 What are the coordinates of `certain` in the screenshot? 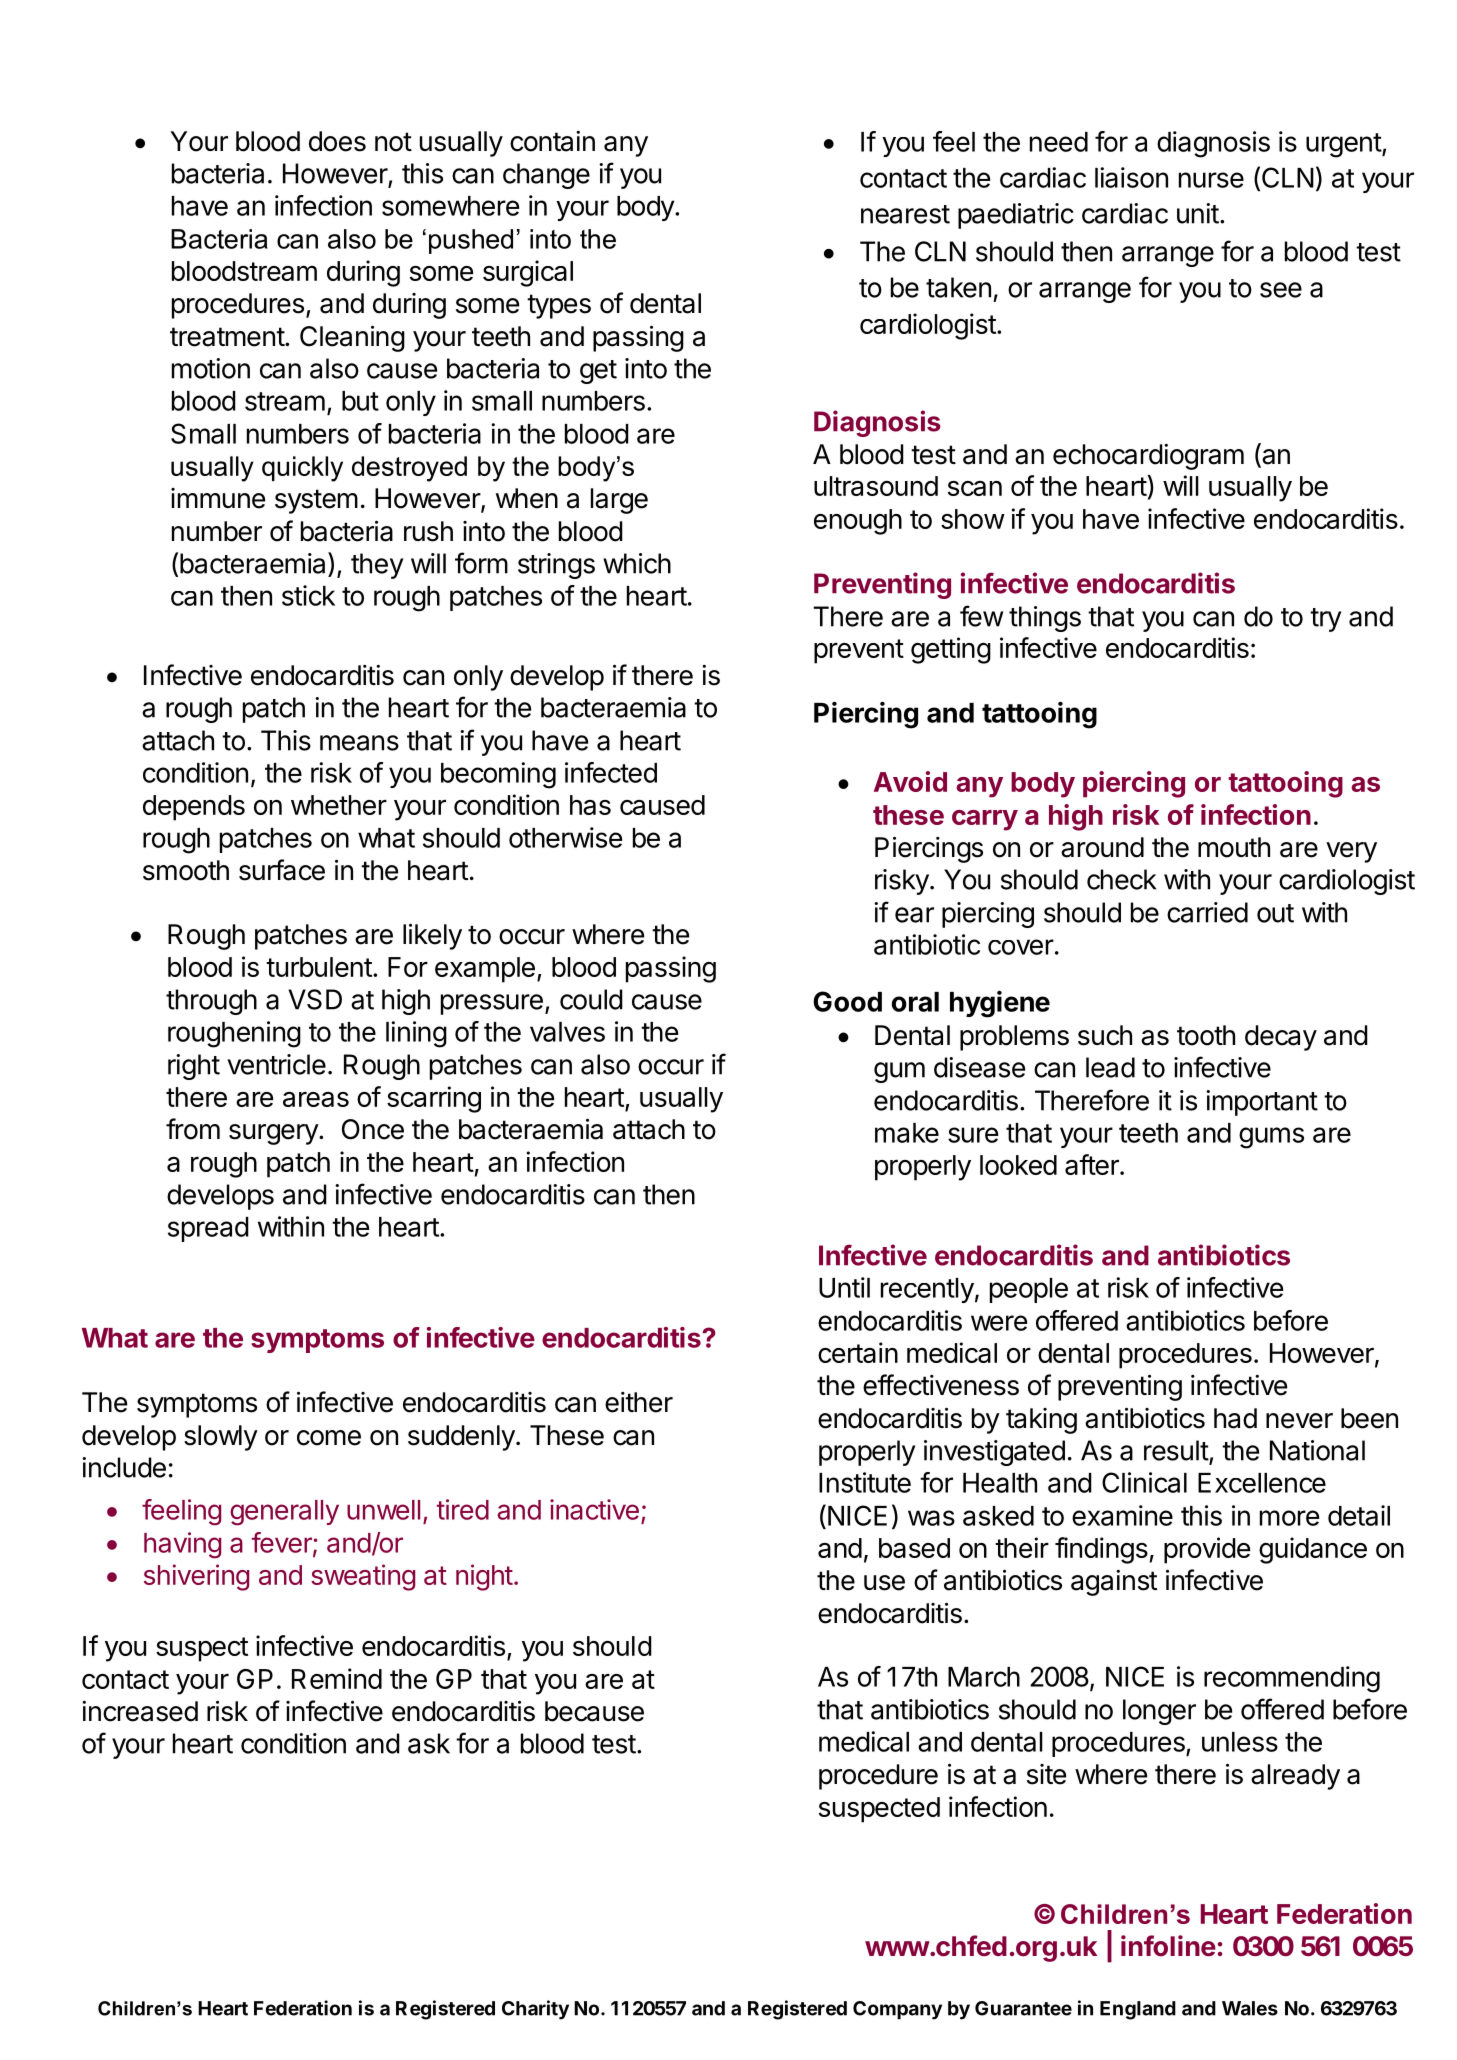 It's located at (858, 1352).
